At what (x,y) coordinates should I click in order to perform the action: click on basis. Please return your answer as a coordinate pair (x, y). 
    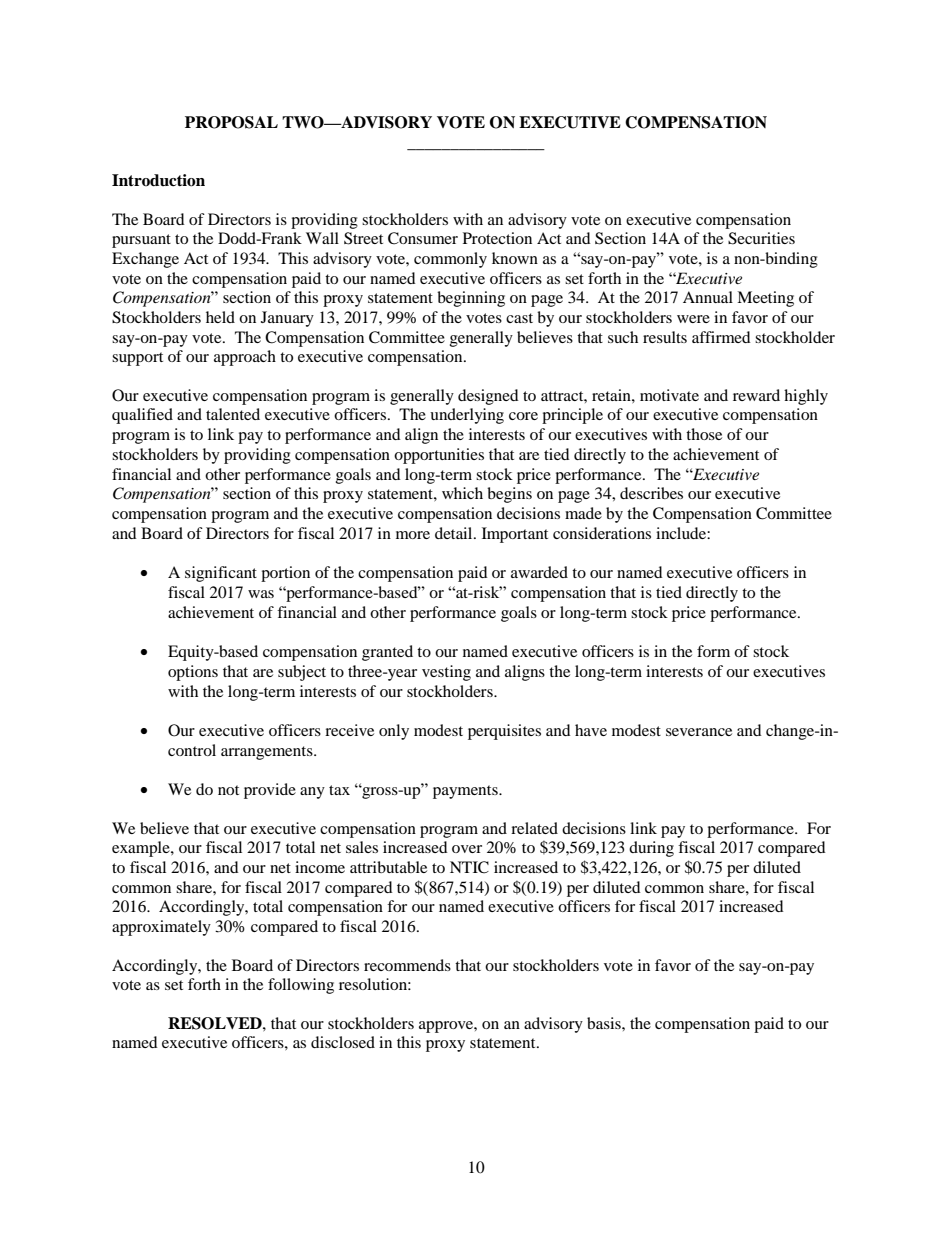
    Looking at the image, I should click on (605, 1023).
